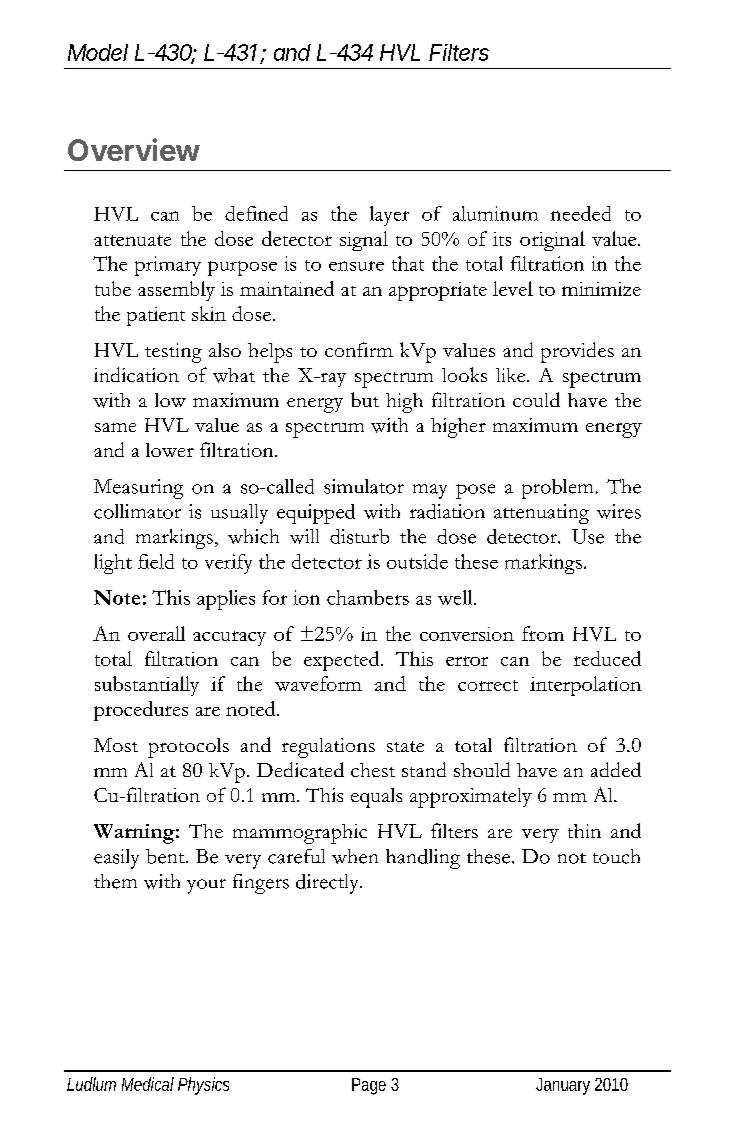  What do you see at coordinates (368, 597) in the screenshot?
I see `chambers` at bounding box center [368, 597].
